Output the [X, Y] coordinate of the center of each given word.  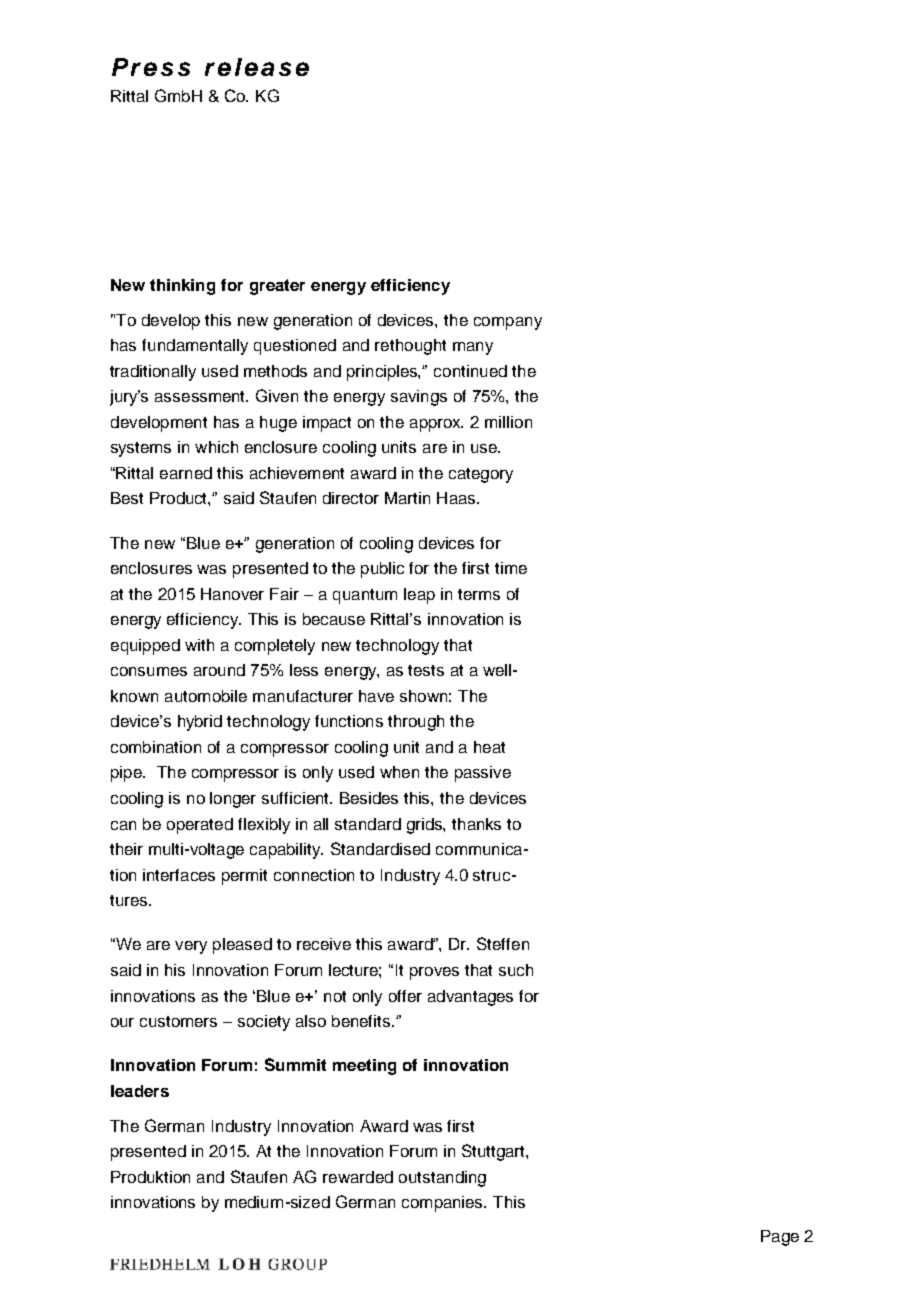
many [473, 348]
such [516, 970]
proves [434, 973]
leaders [140, 1091]
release [257, 67]
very [191, 947]
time [511, 568]
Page [780, 1238]
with [199, 645]
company [508, 323]
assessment [201, 396]
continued [470, 371]
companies [444, 1204]
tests [426, 670]
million [508, 422]
